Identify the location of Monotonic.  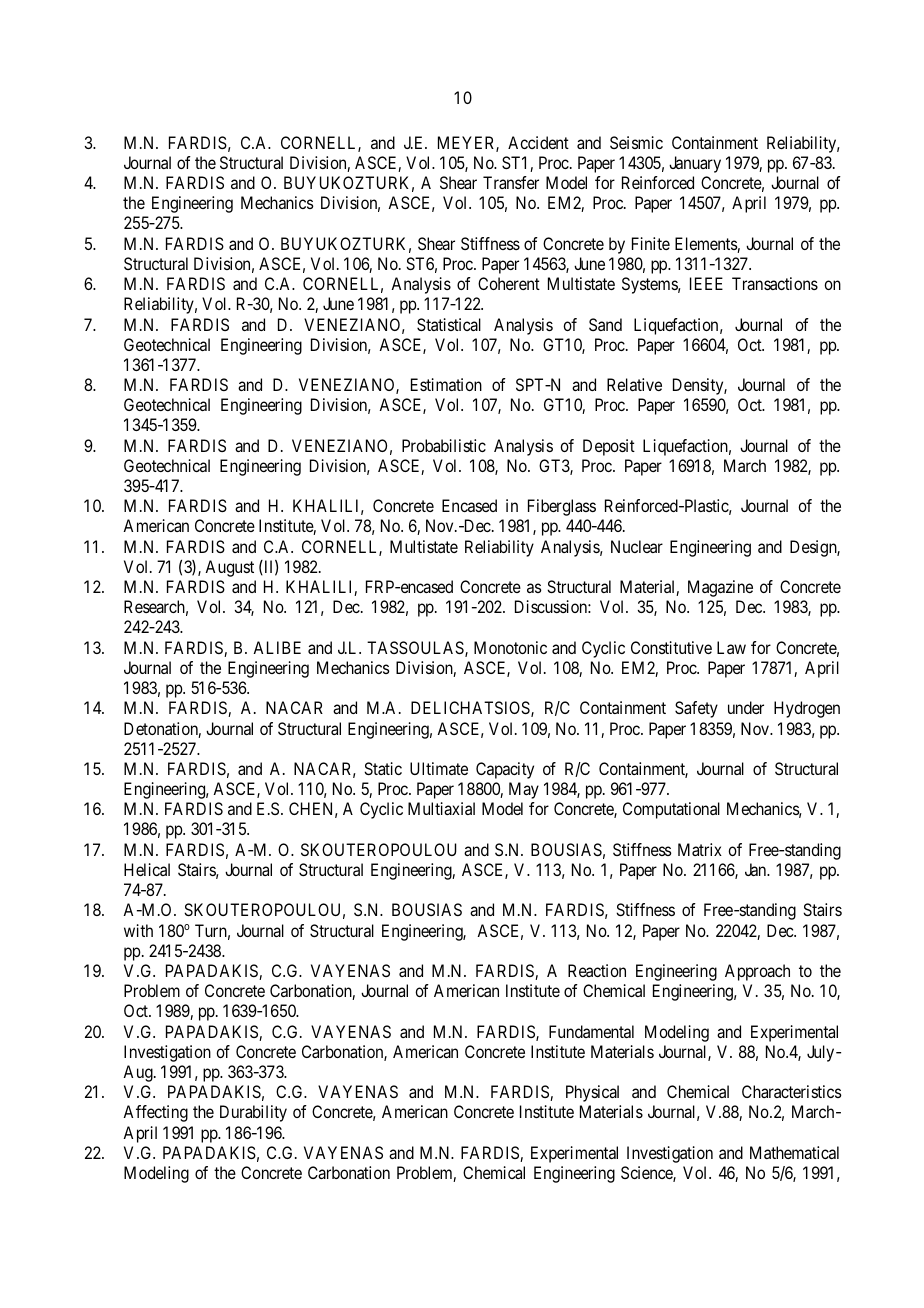
(510, 647).
